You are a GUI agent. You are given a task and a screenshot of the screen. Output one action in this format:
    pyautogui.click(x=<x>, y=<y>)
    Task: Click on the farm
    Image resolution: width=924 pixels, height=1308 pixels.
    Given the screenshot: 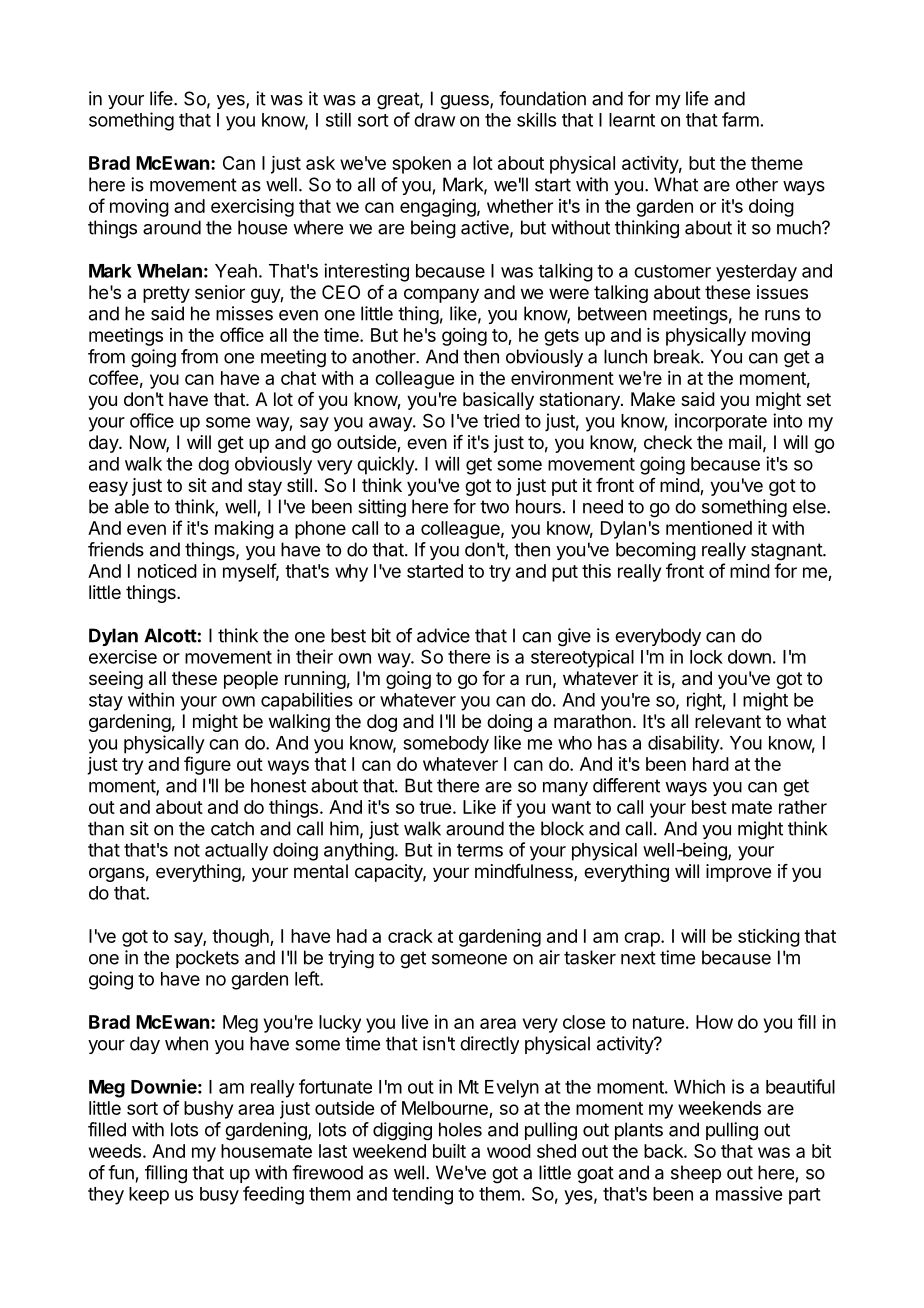 What is the action you would take?
    pyautogui.click(x=740, y=119)
